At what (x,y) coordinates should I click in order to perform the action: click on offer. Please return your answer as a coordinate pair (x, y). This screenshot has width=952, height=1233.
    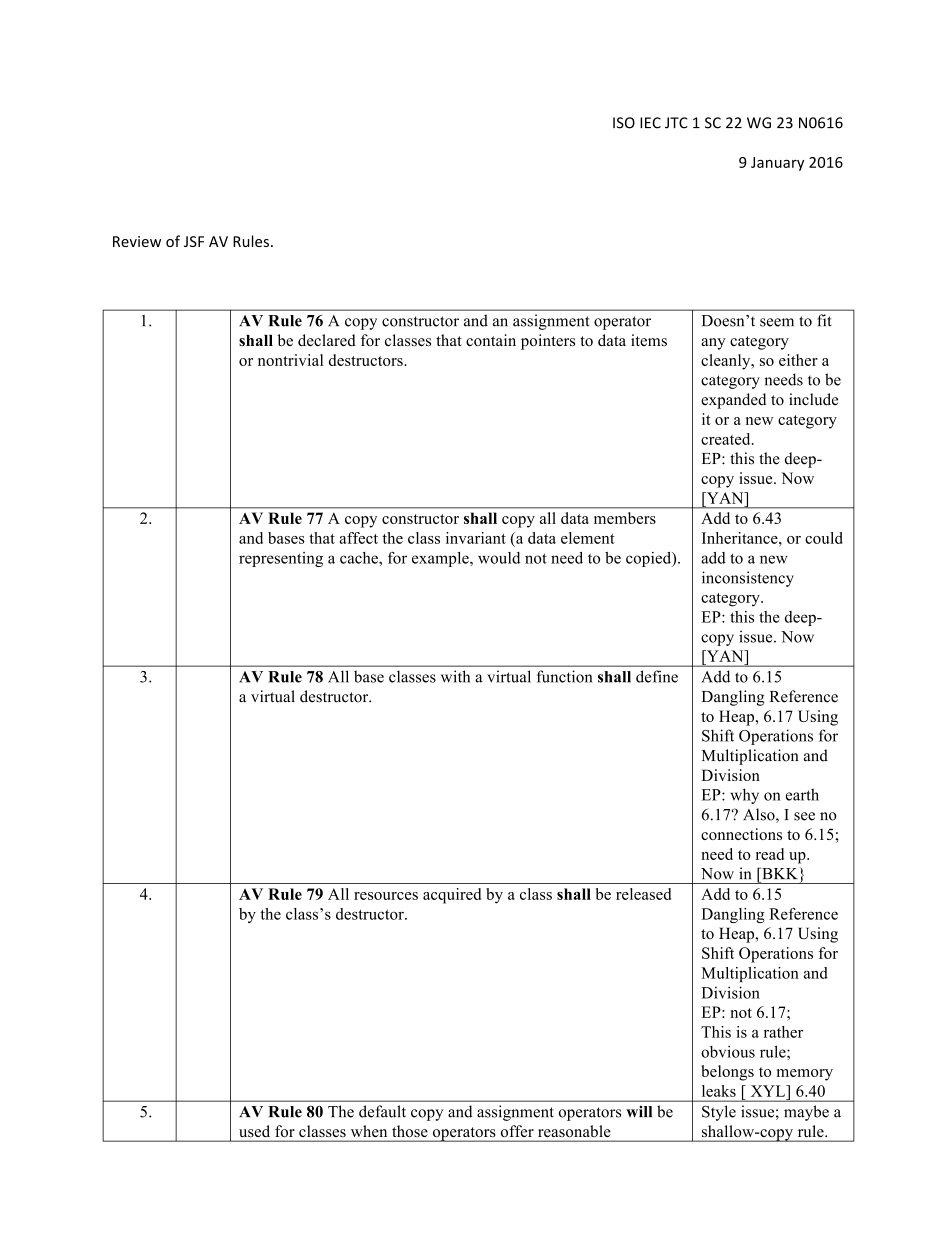
    Looking at the image, I should click on (517, 1131).
